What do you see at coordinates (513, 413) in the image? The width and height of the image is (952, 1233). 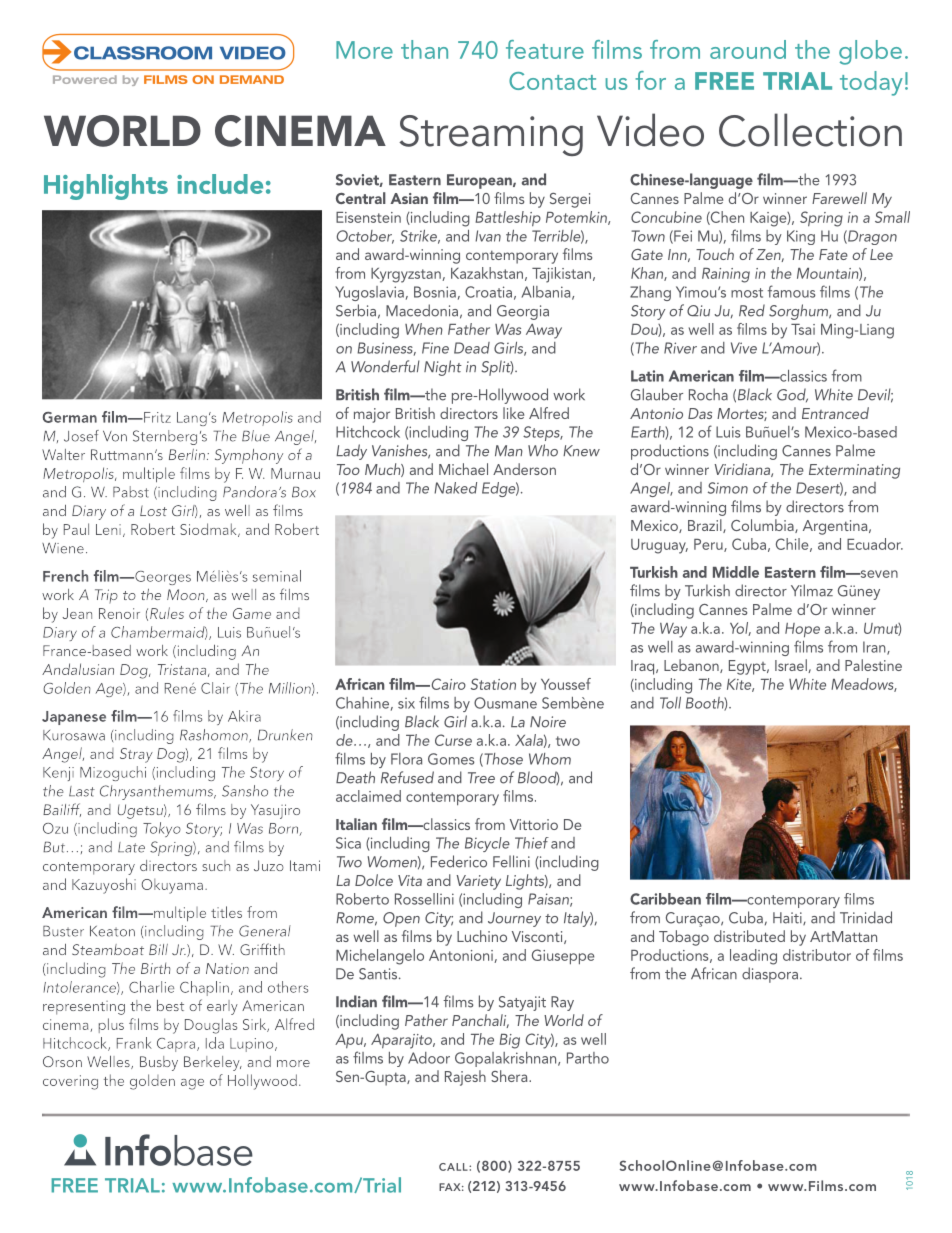 I see `like` at bounding box center [513, 413].
